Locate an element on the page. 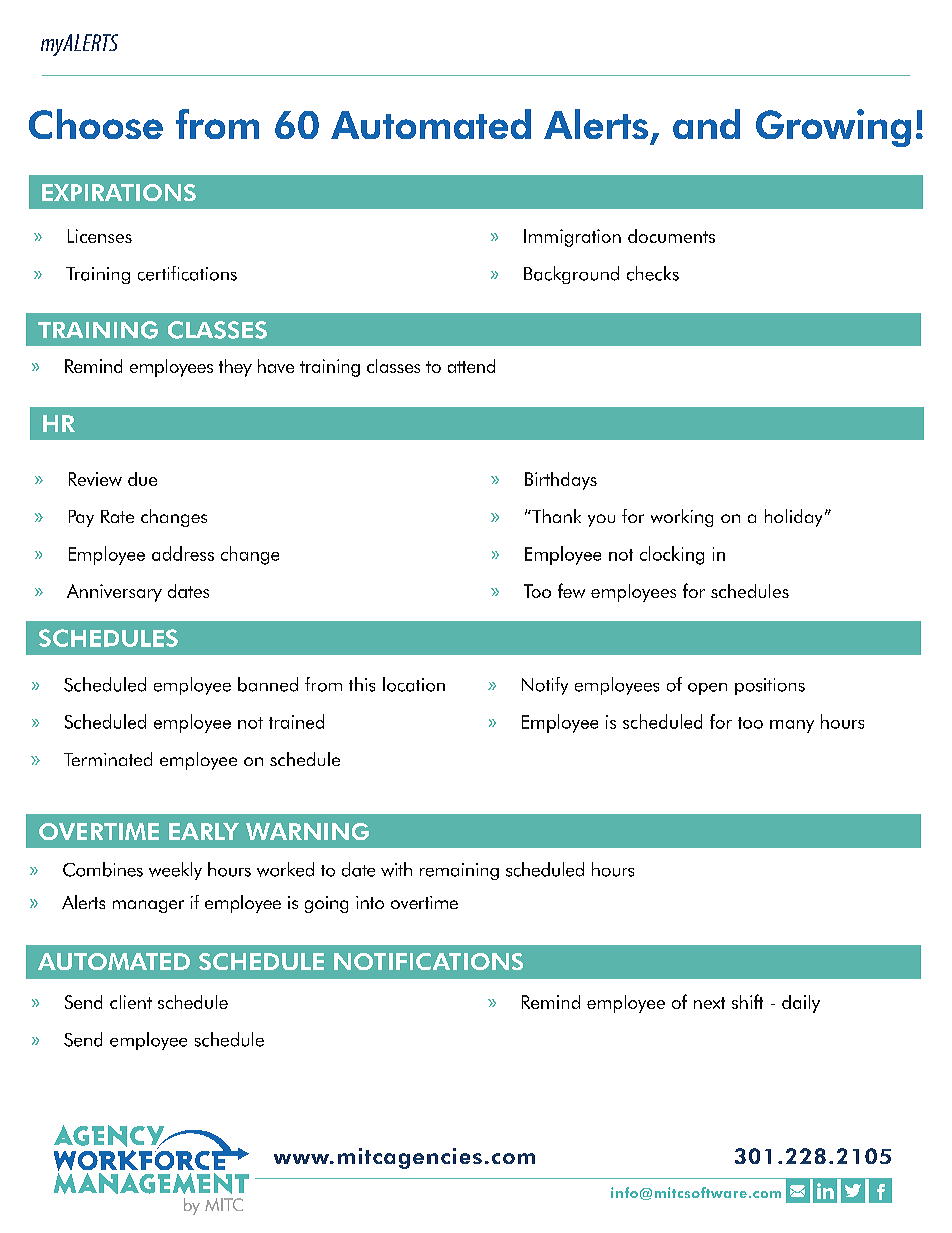 Image resolution: width=952 pixels, height=1233 pixels. and is located at coordinates (706, 124).
